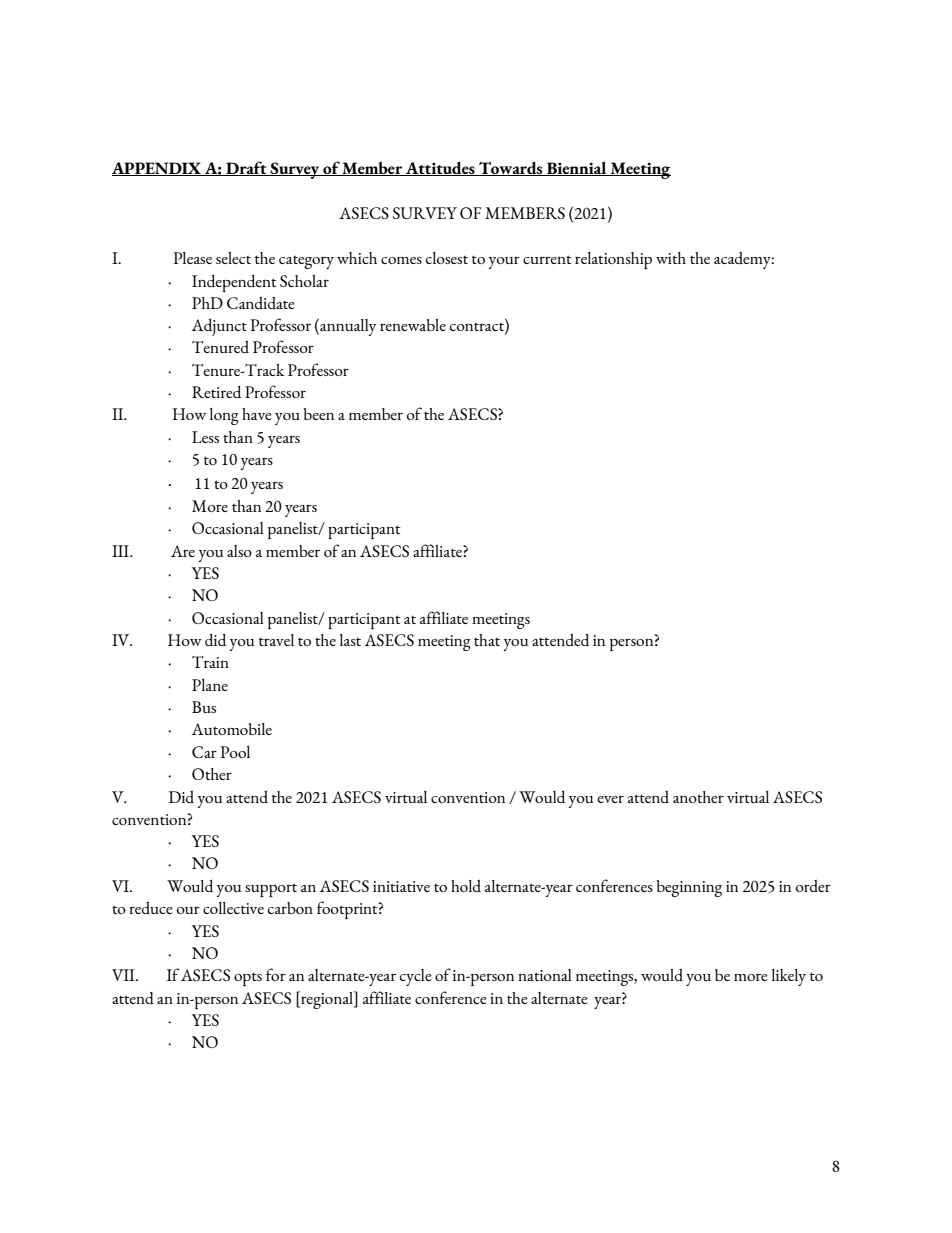 This document has height=1233, width=952. I want to click on opts, so click(248, 979).
